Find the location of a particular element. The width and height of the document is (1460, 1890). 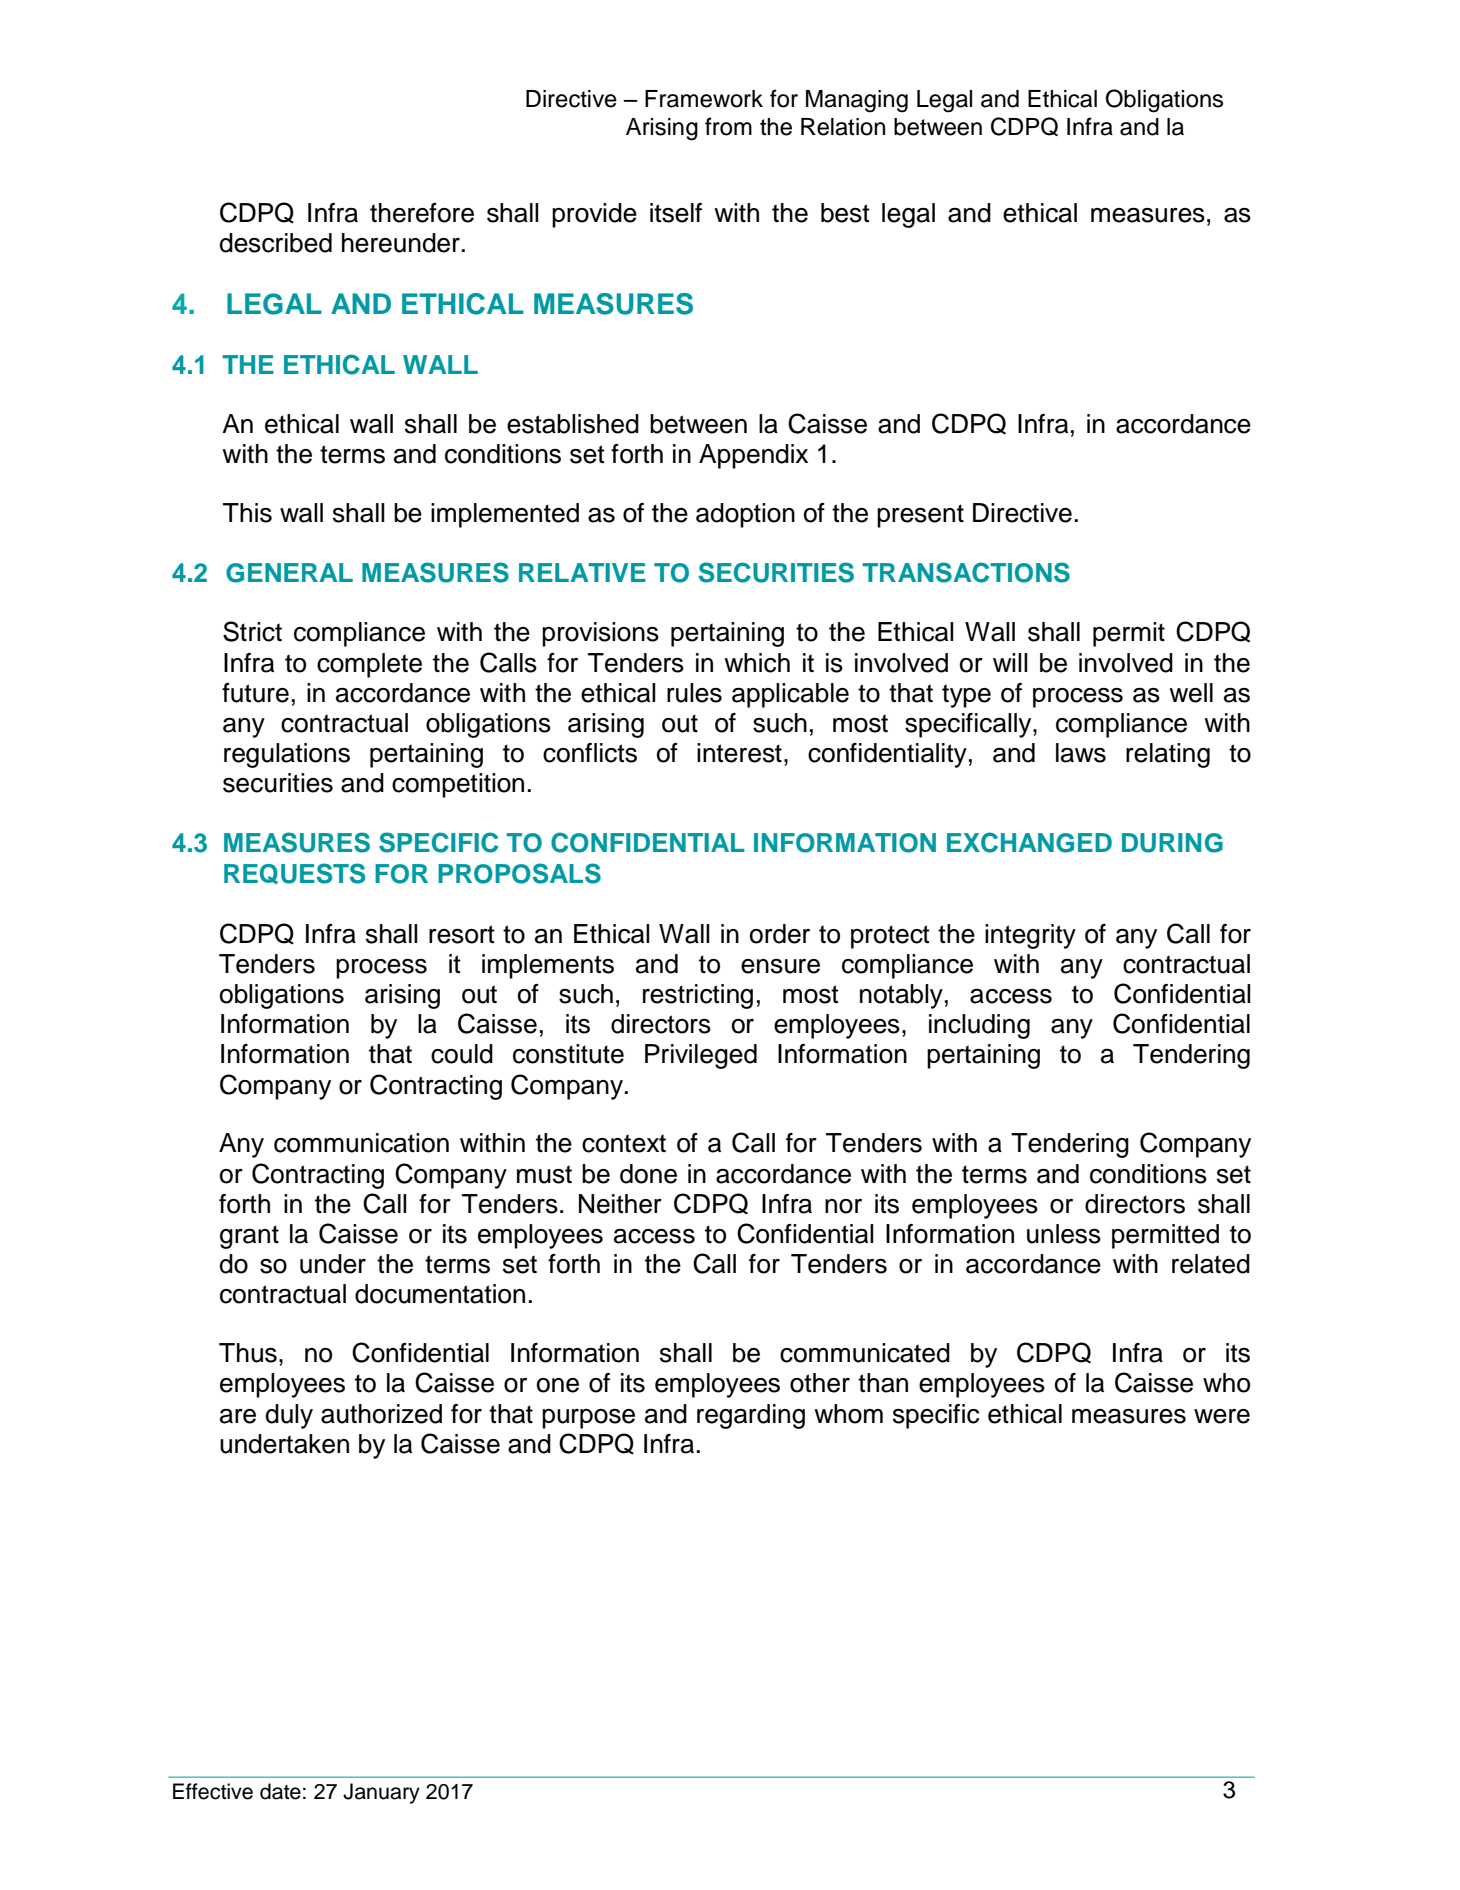

Privileged is located at coordinates (701, 1056).
